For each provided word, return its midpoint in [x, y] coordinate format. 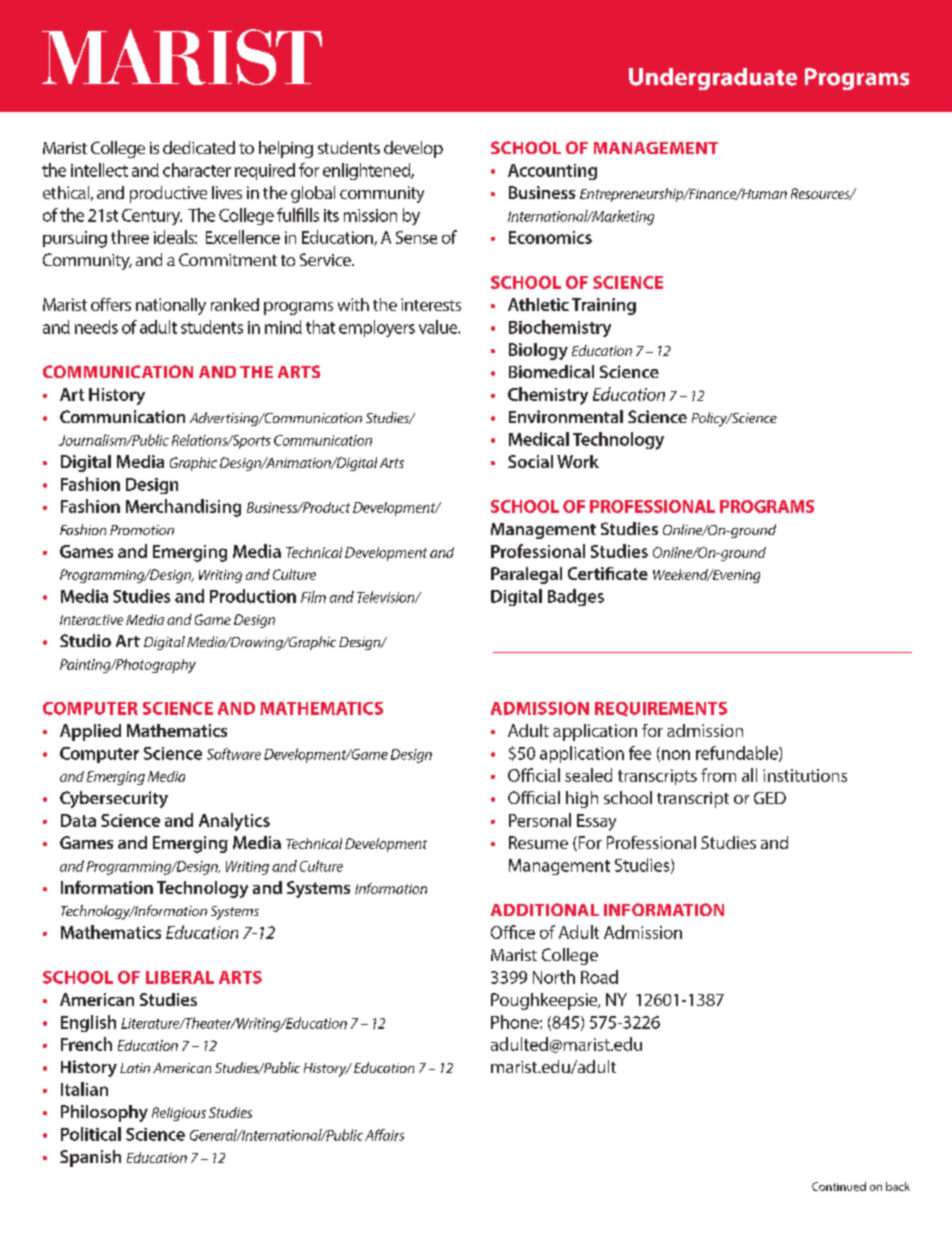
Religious [179, 1114]
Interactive [91, 620]
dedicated [199, 147]
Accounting [552, 172]
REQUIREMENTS [661, 709]
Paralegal [526, 575]
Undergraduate [713, 79]
